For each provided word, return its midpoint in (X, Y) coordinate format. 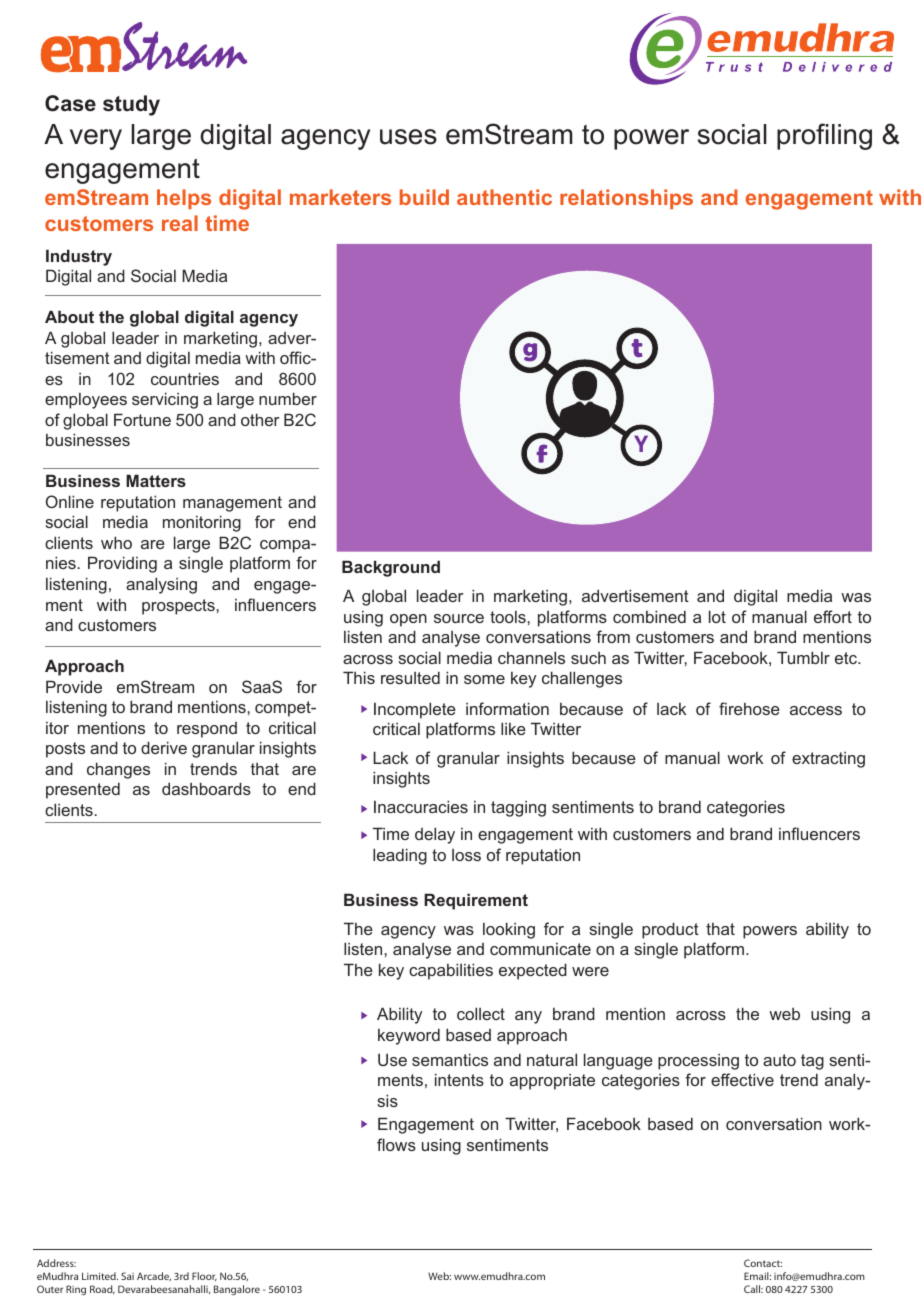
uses (408, 137)
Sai (127, 1276)
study (131, 105)
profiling (824, 136)
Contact (763, 1263)
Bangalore (237, 1290)
